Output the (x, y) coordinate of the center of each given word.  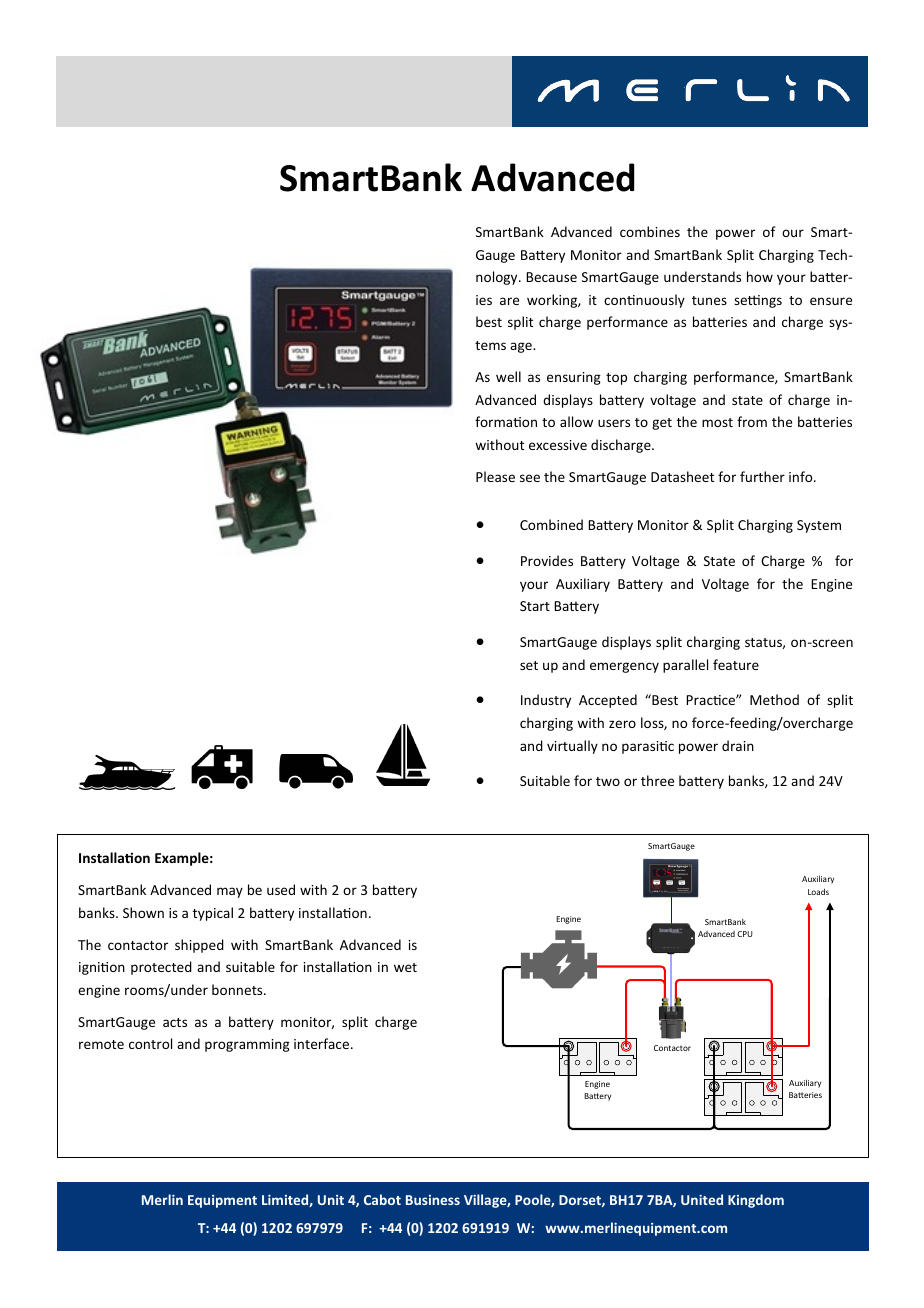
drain (738, 745)
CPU (745, 934)
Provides (547, 560)
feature (736, 664)
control (150, 1043)
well (508, 376)
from (752, 421)
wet (405, 967)
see (530, 478)
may (230, 892)
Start (535, 606)
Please (495, 476)
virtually (572, 747)
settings (758, 301)
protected (161, 968)
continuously (644, 301)
